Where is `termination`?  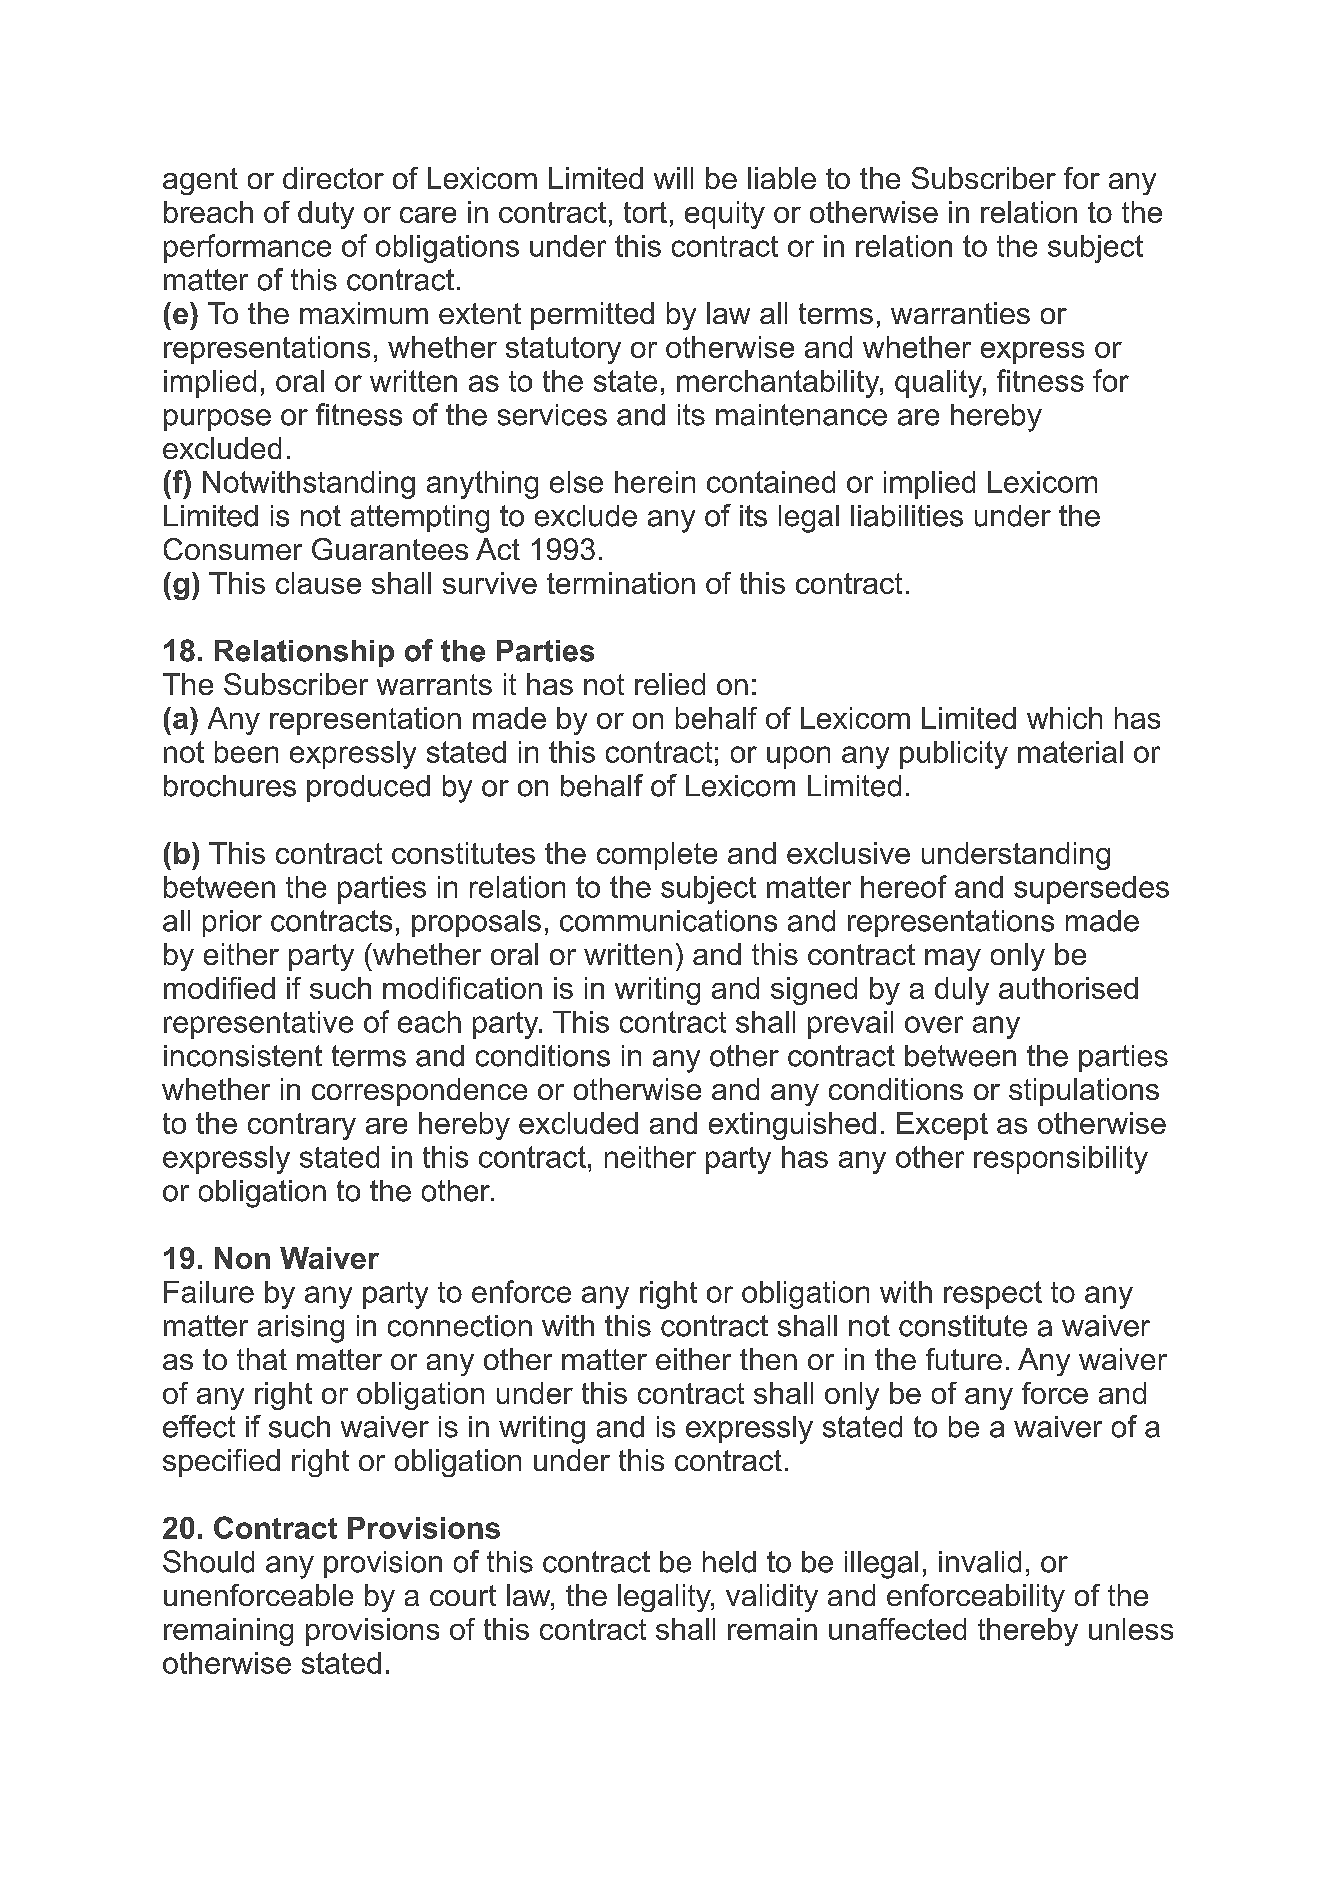 termination is located at coordinates (621, 583).
